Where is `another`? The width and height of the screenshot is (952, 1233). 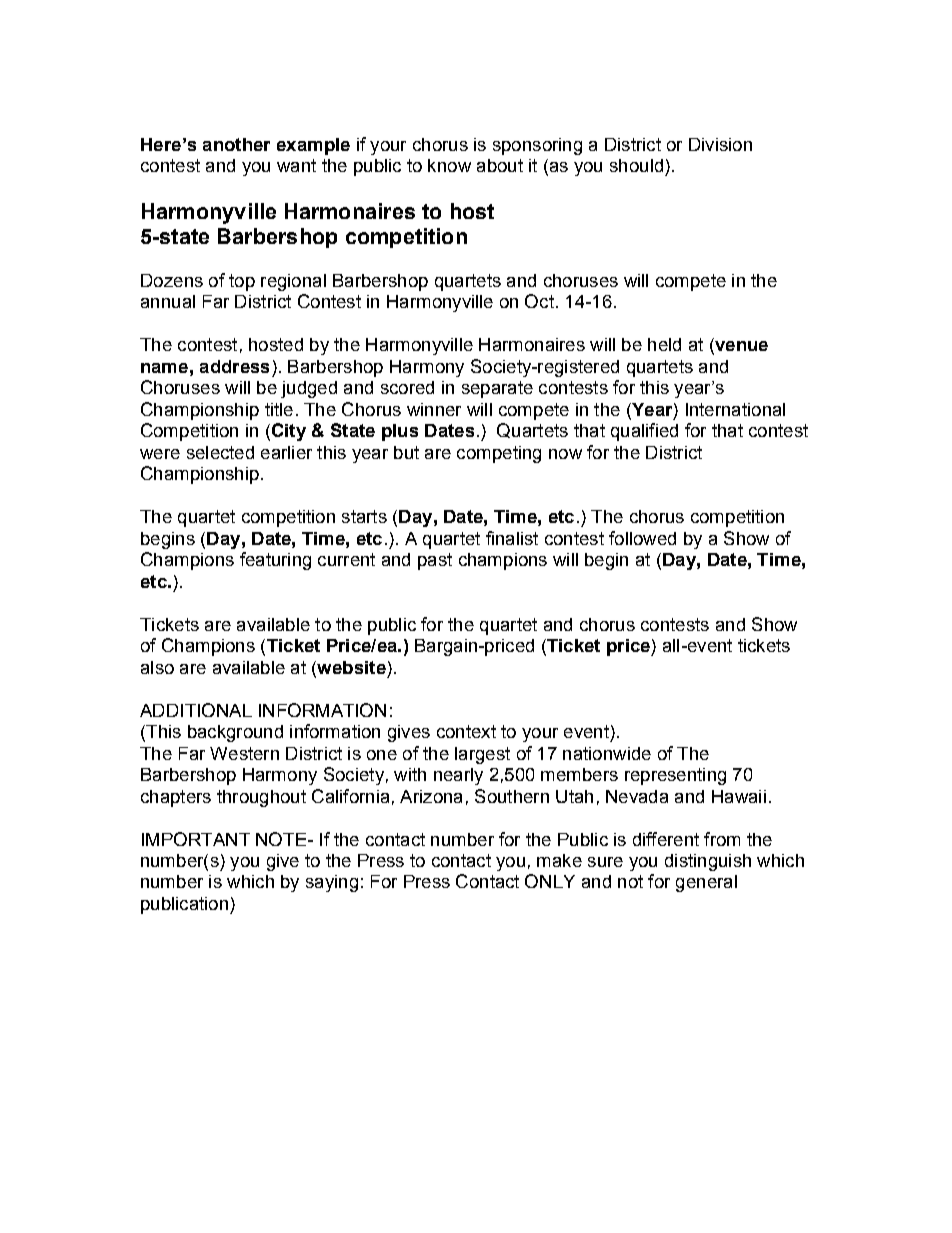
another is located at coordinates (236, 144).
